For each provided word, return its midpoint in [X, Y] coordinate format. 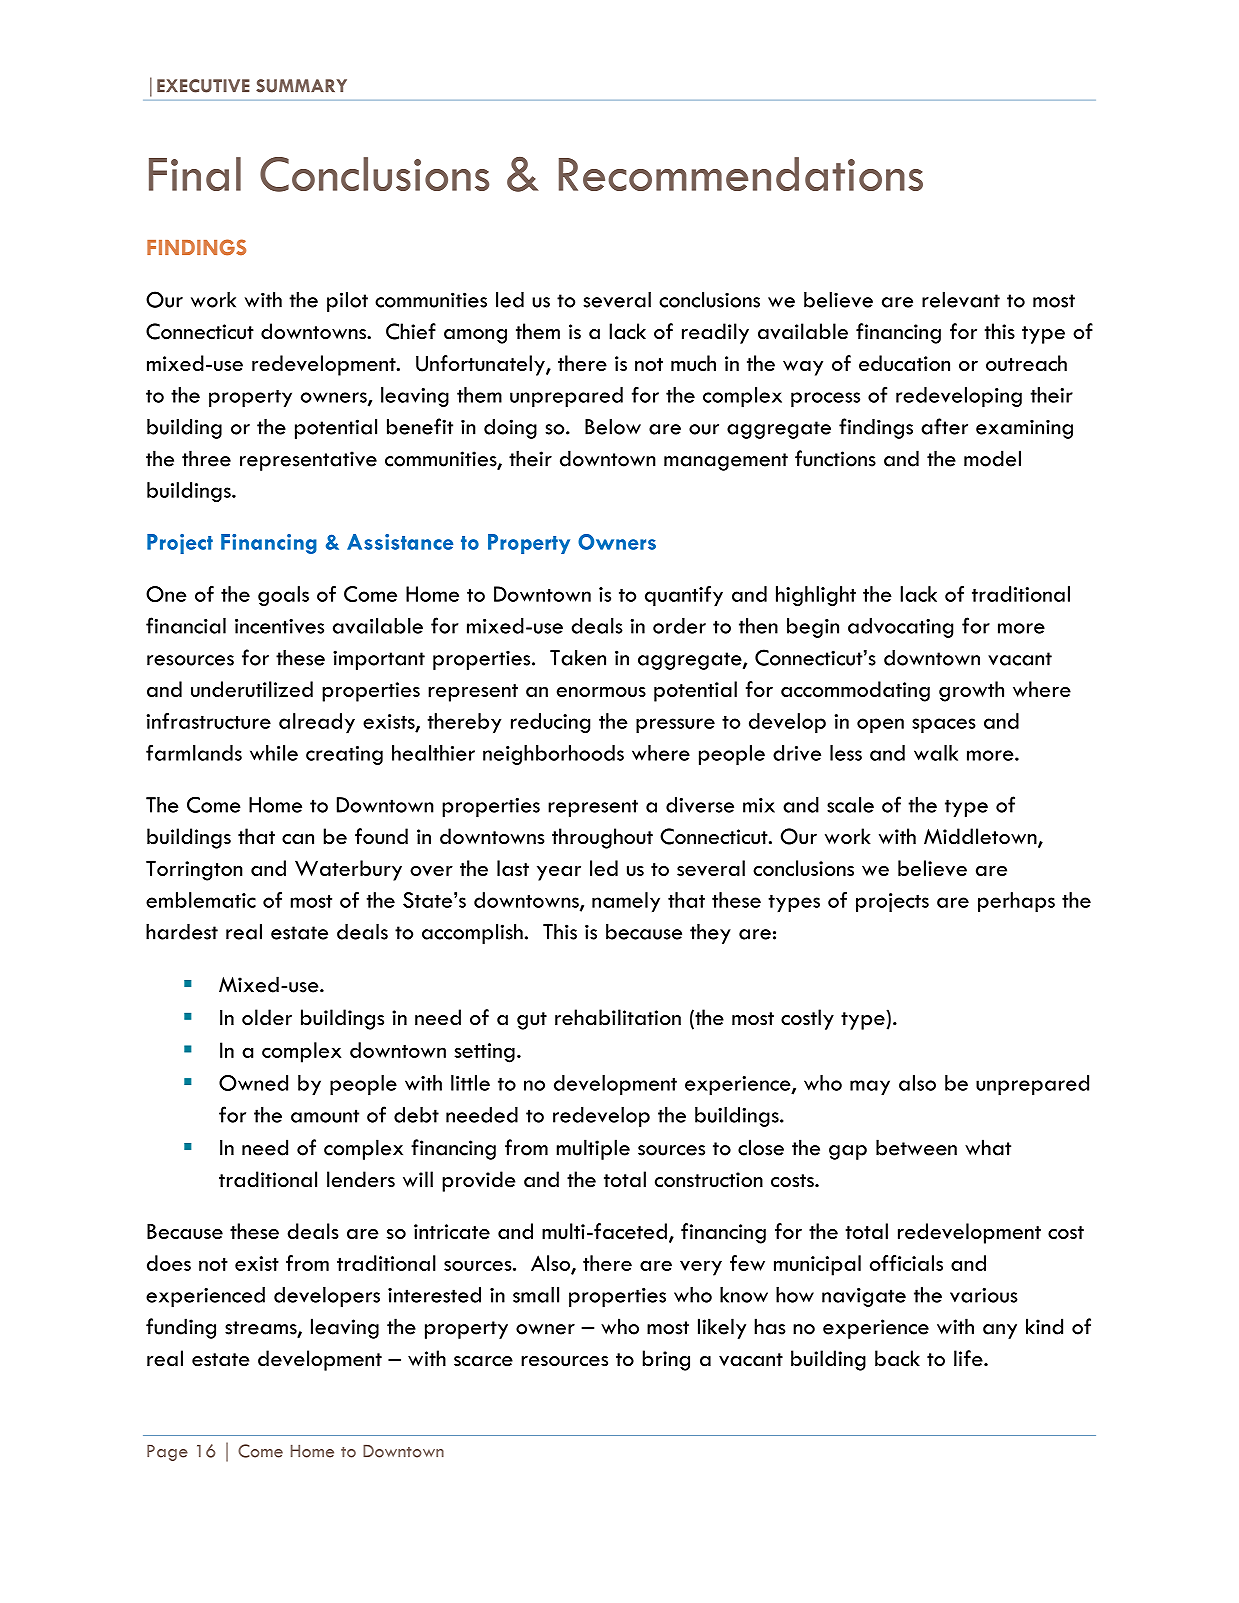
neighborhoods [553, 755]
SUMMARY [301, 86]
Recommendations [741, 174]
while [274, 753]
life [969, 1358]
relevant [961, 300]
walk [936, 753]
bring [666, 1360]
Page [167, 1453]
